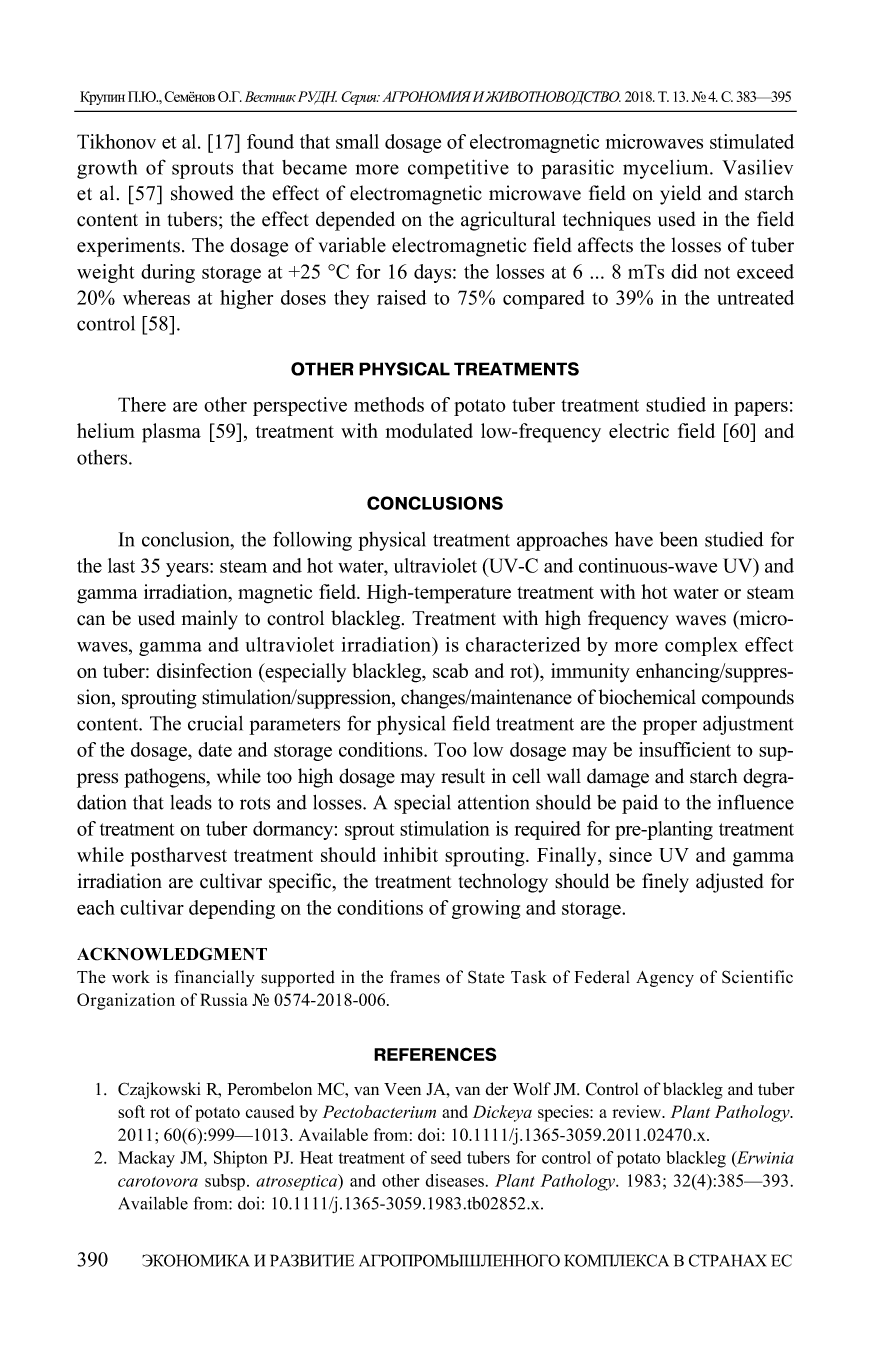  What do you see at coordinates (639, 430) in the page?
I see `electric` at bounding box center [639, 430].
